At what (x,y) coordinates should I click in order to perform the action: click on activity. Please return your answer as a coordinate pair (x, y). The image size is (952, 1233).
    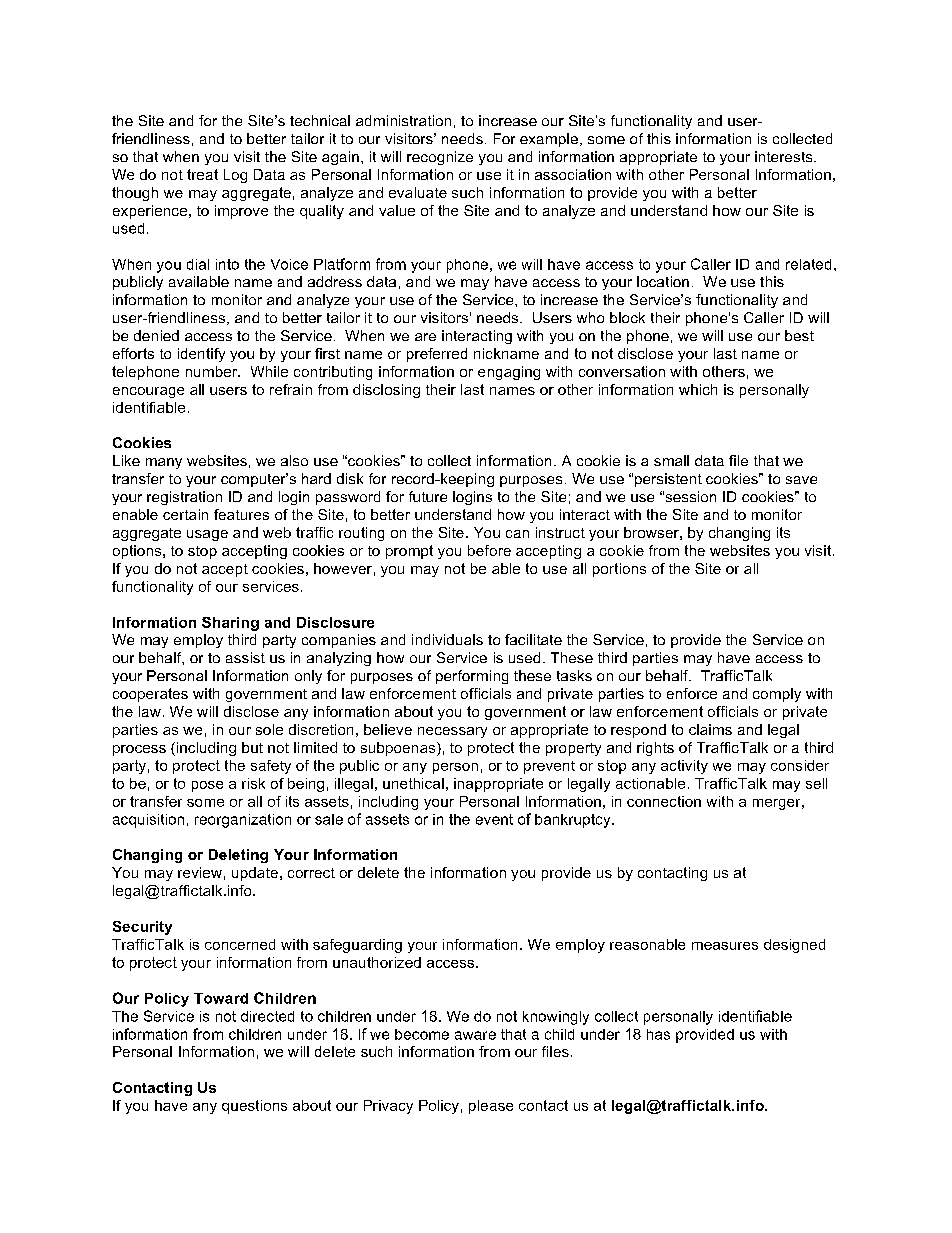
    Looking at the image, I should click on (684, 767).
